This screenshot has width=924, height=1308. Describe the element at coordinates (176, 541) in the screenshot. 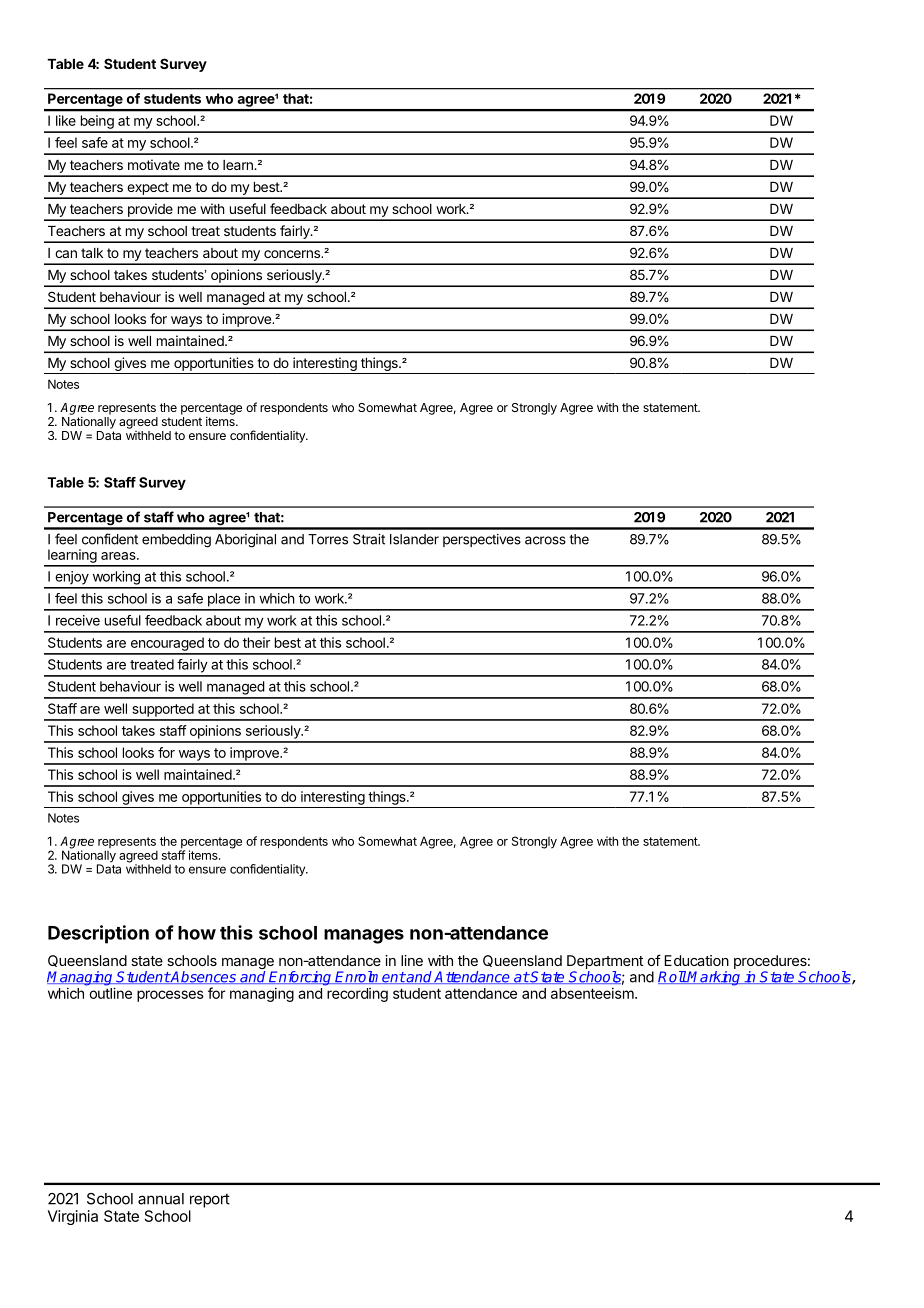

I see `embedding` at that location.
